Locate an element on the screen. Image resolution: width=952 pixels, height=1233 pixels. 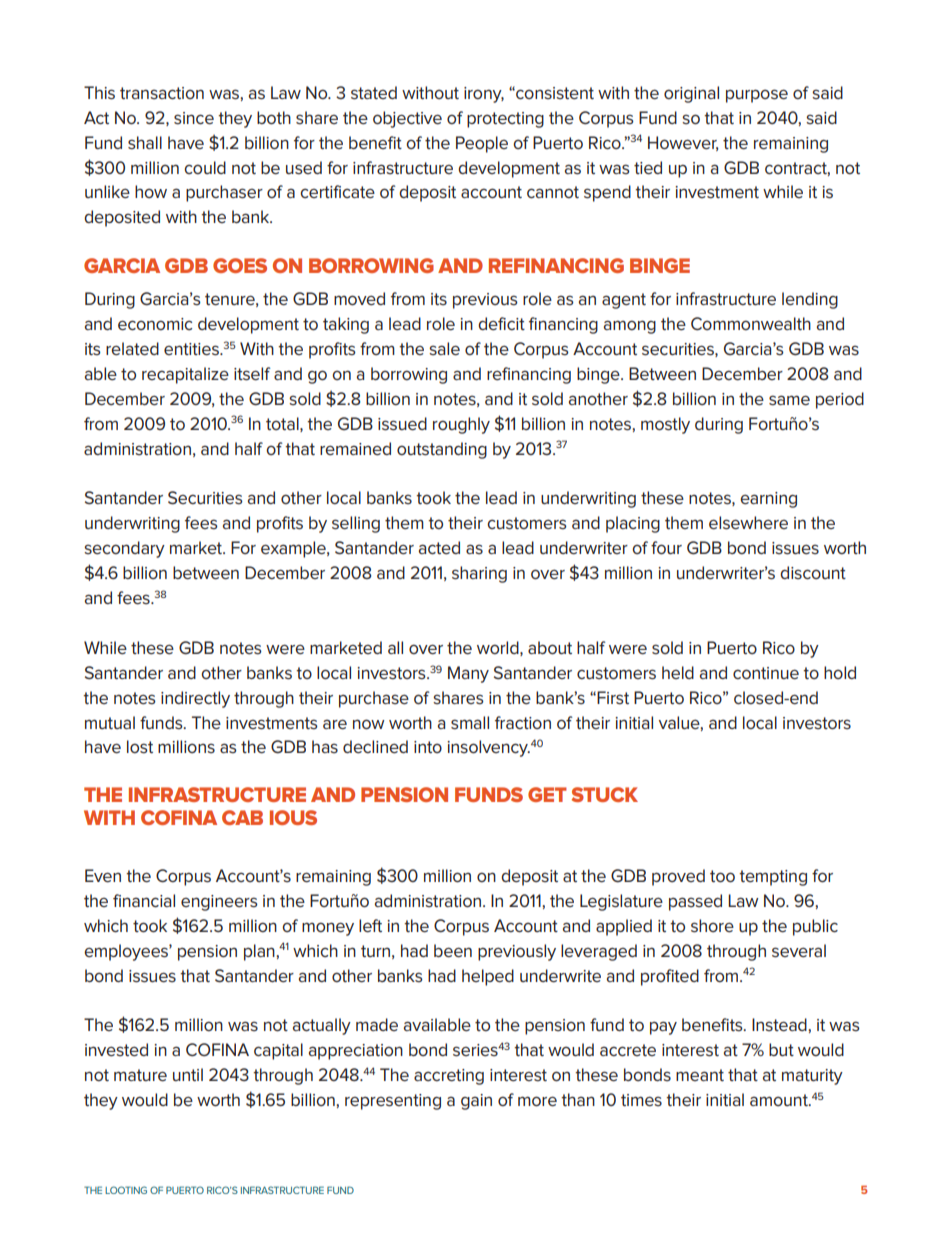
gain is located at coordinates (476, 1102).
